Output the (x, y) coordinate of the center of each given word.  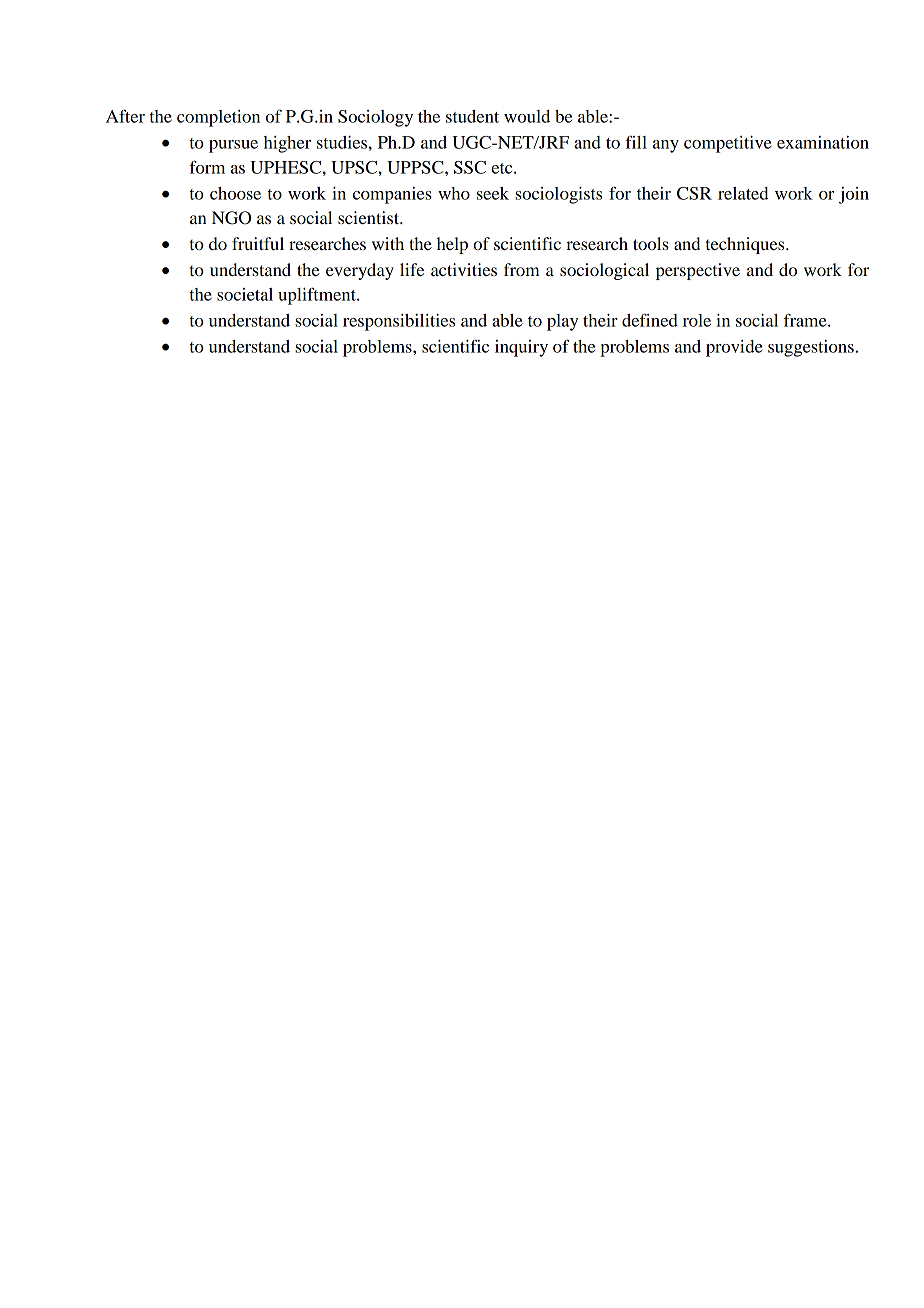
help (452, 245)
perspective (698, 271)
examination (823, 142)
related (743, 193)
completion (218, 118)
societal (245, 294)
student (472, 116)
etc (503, 168)
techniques (746, 245)
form (207, 167)
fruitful (258, 243)
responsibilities (399, 322)
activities (464, 269)
